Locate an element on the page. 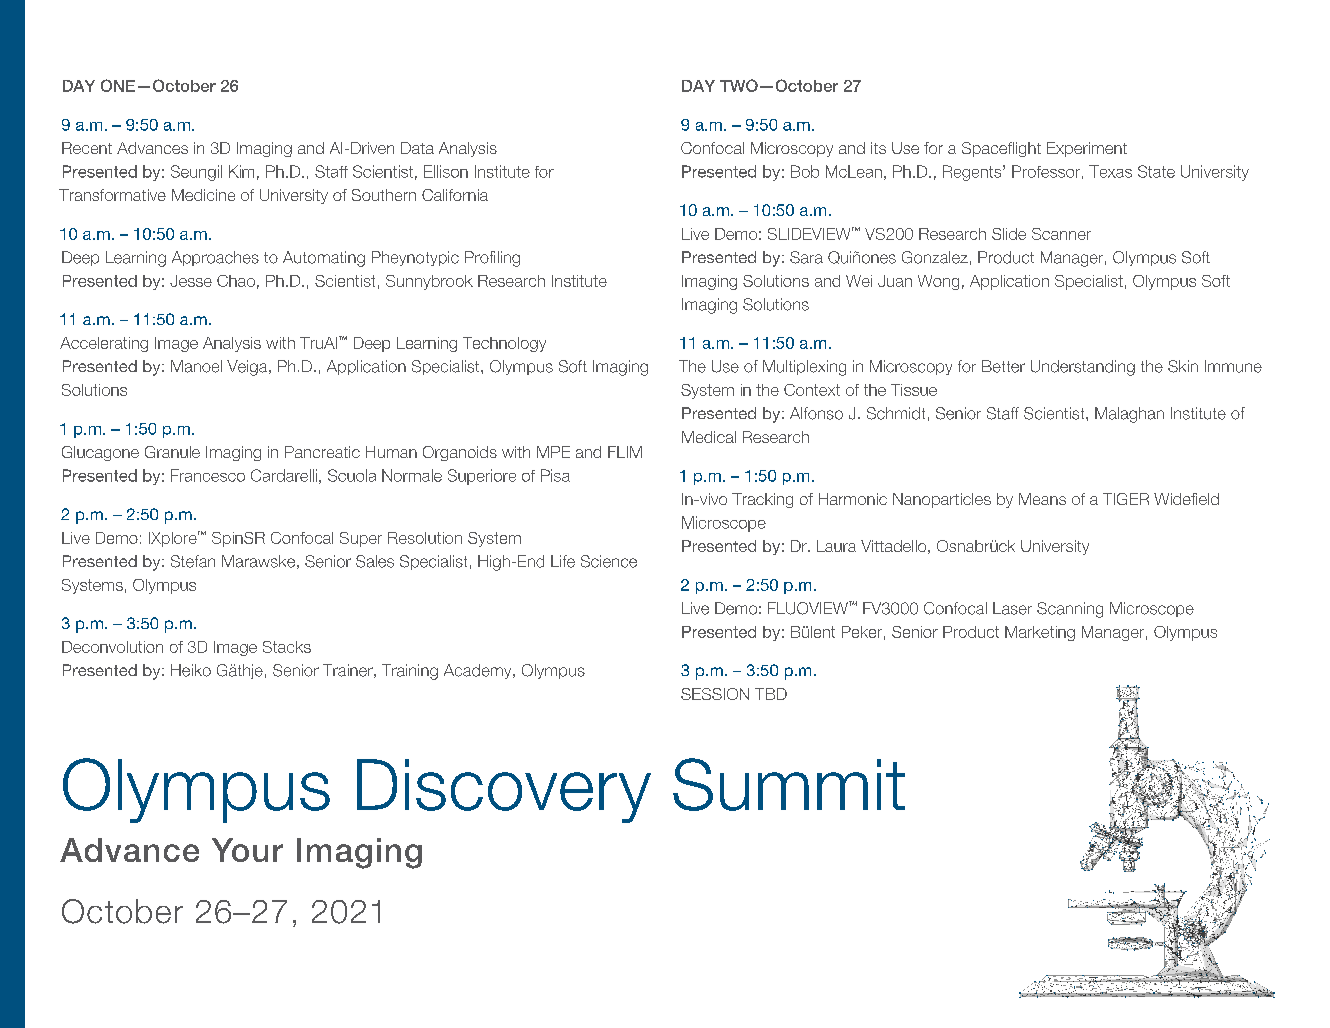 This page has height=1028, width=1330. Your is located at coordinates (247, 850).
